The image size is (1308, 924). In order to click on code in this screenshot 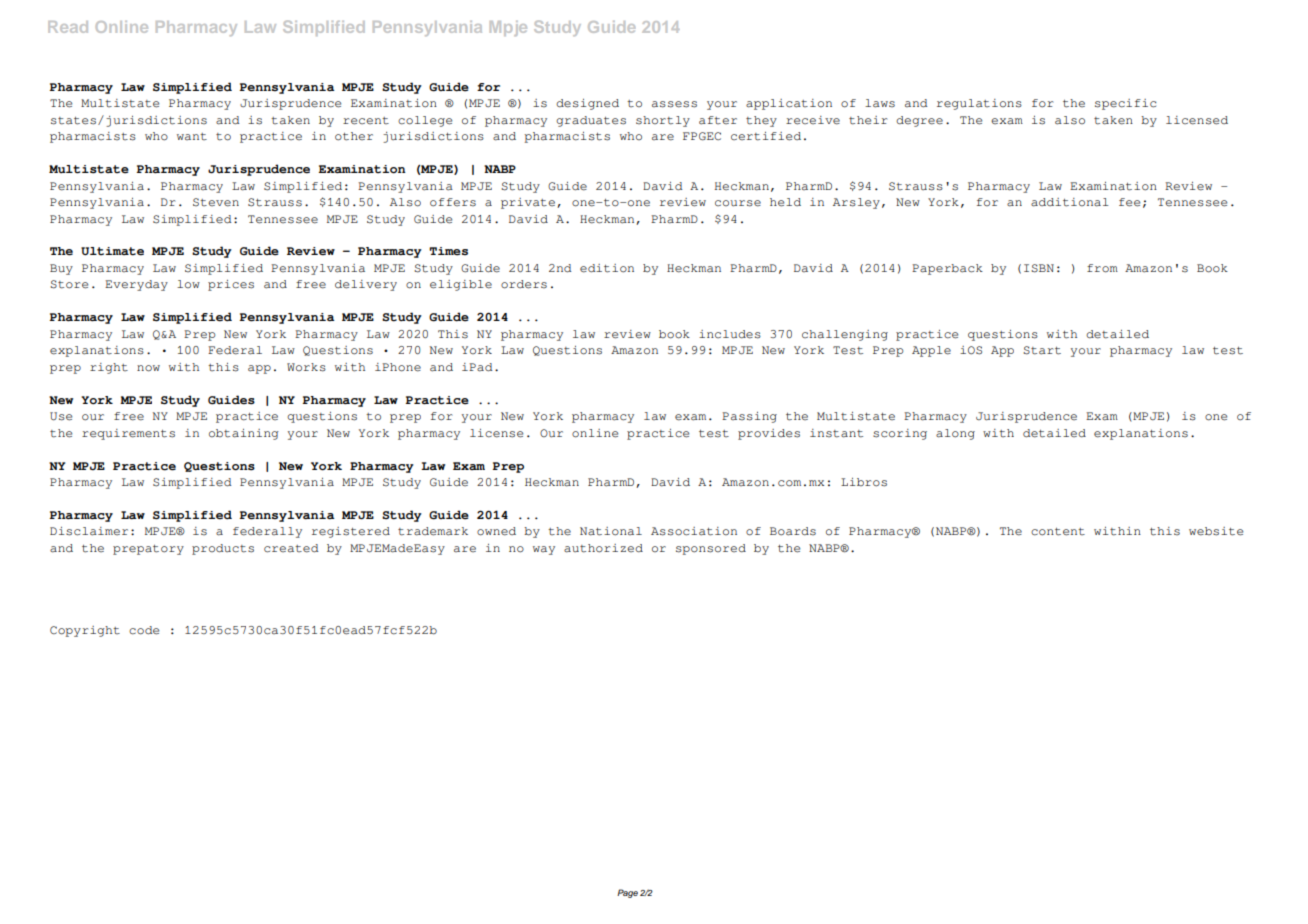, I will do `click(144, 630)`.
